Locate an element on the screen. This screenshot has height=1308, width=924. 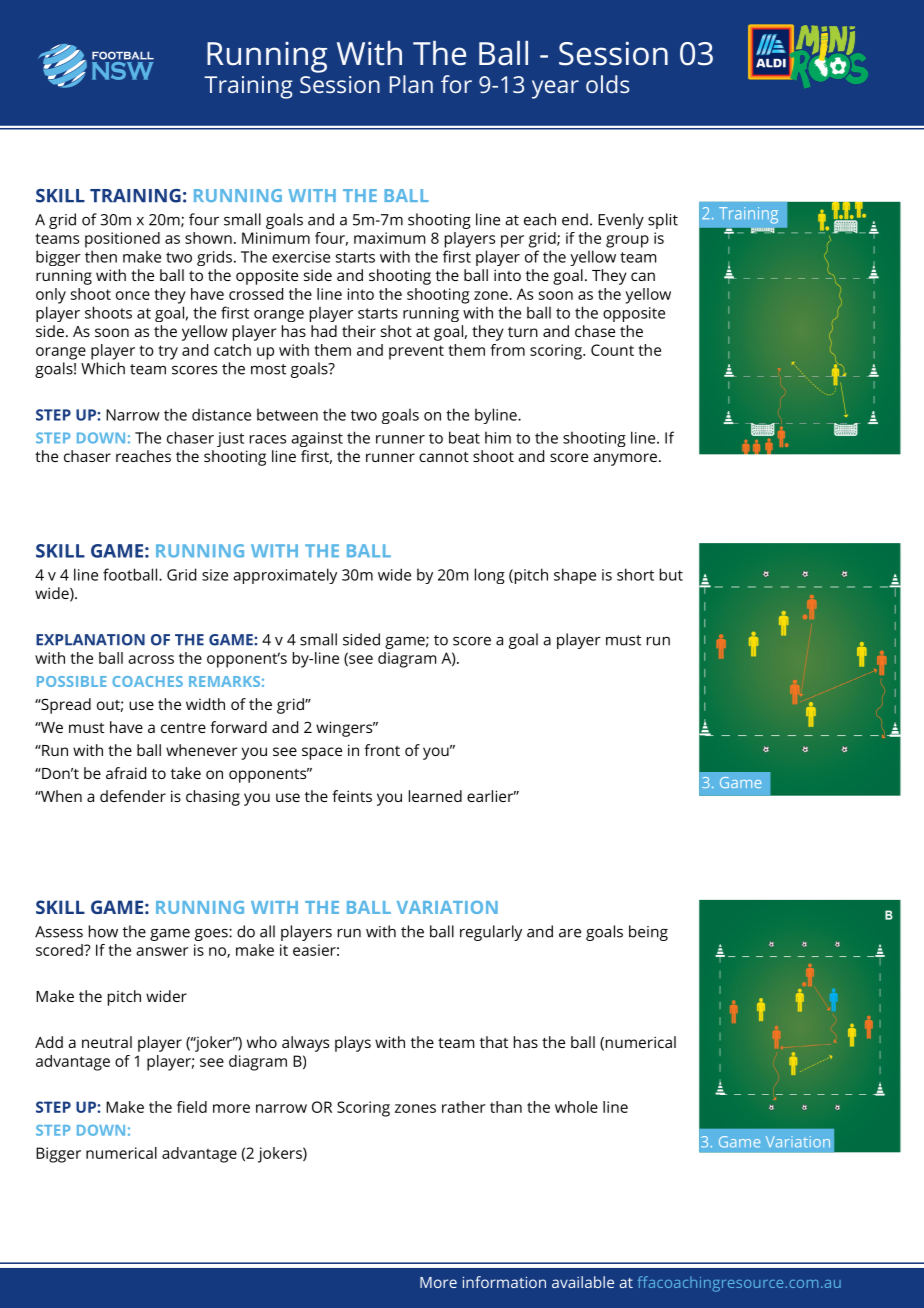
shape is located at coordinates (575, 576).
